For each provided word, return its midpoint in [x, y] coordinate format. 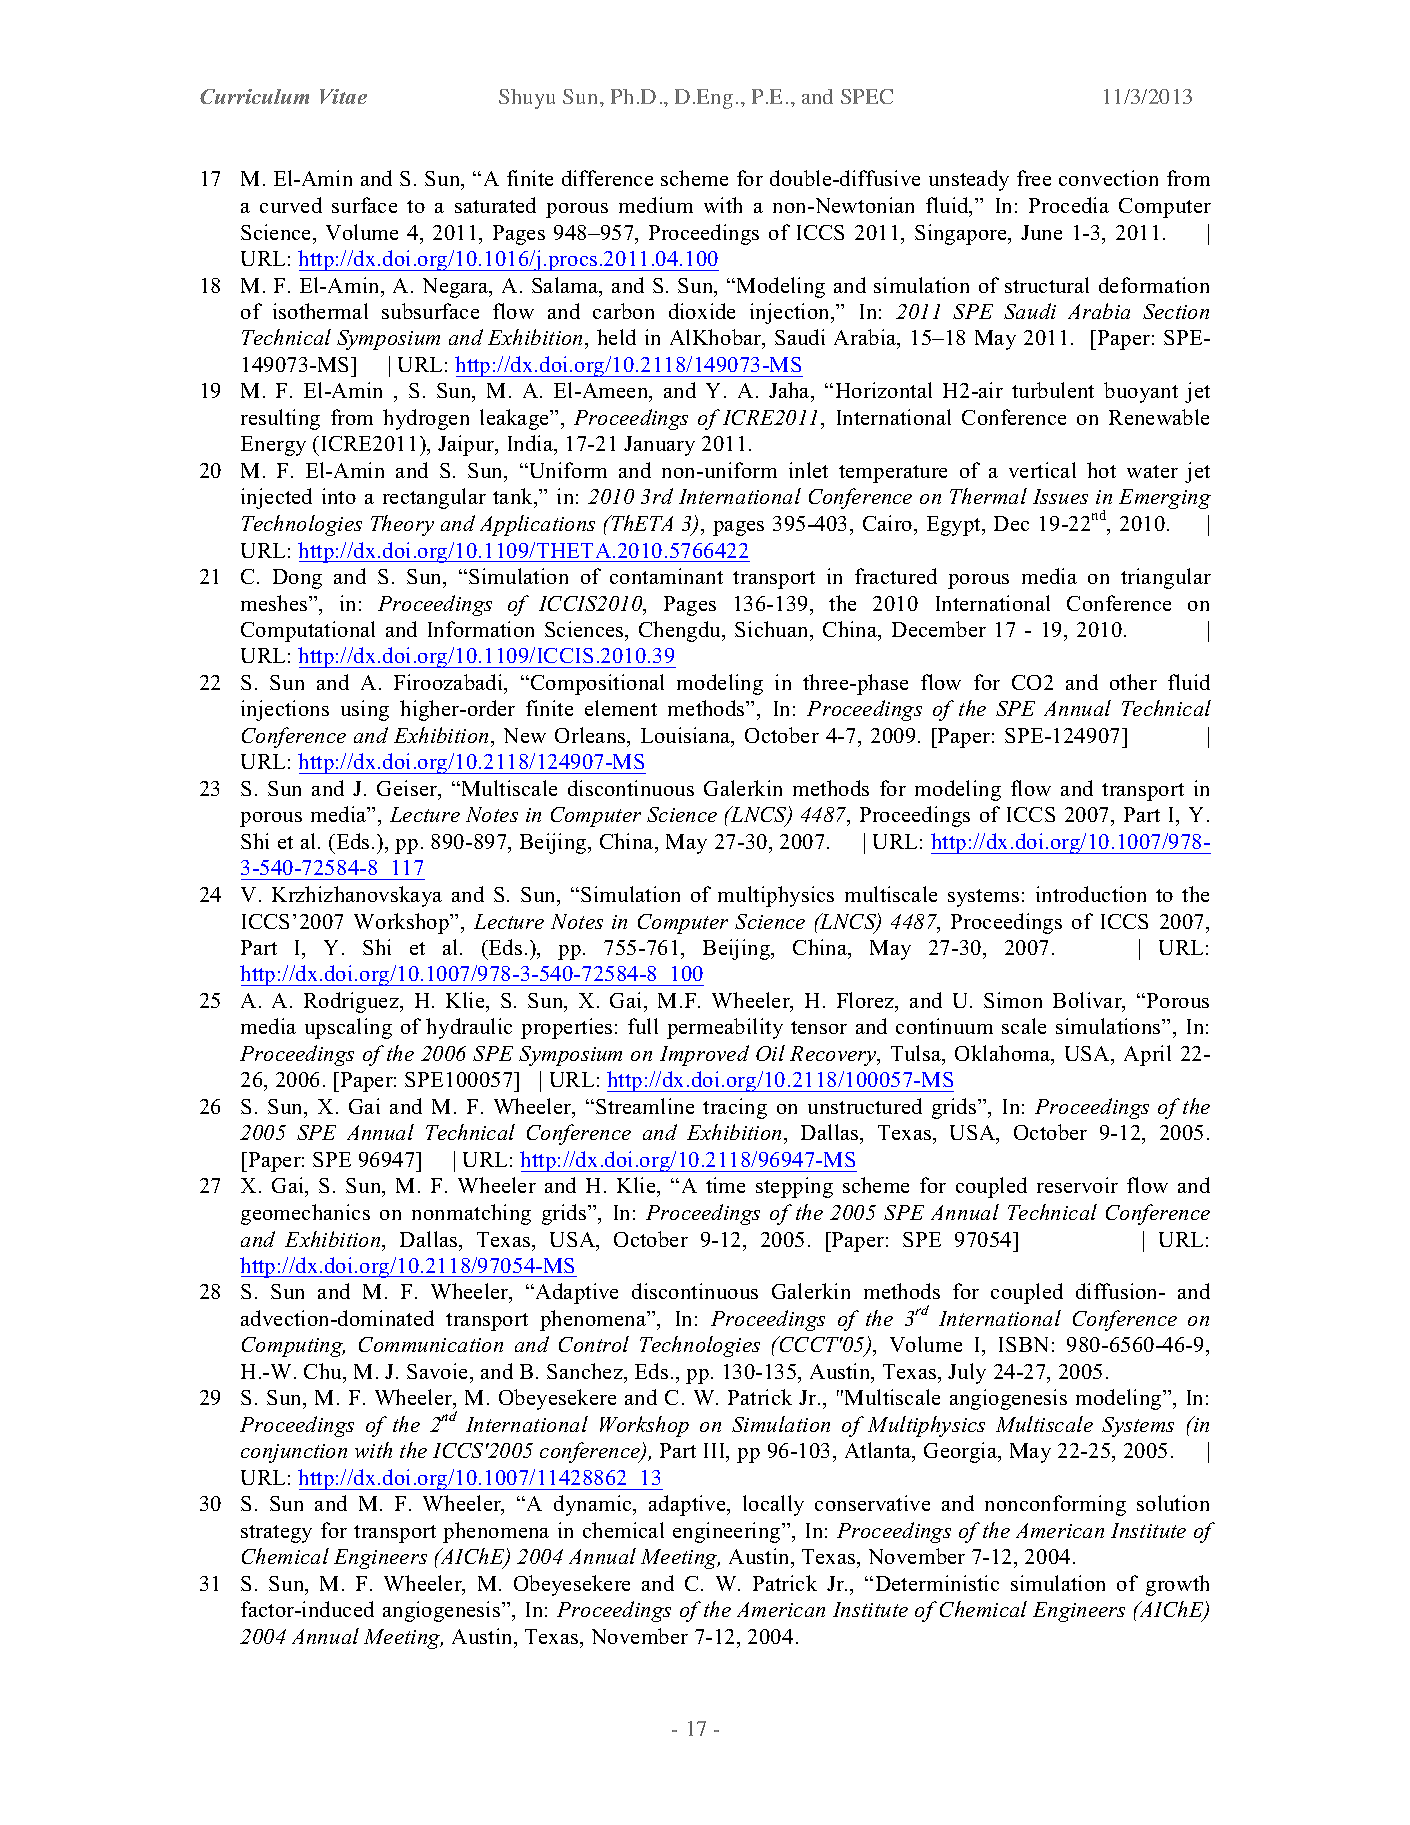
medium [656, 205]
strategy [276, 1534]
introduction [1091, 894]
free [1034, 178]
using [365, 710]
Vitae [343, 96]
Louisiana [687, 736]
